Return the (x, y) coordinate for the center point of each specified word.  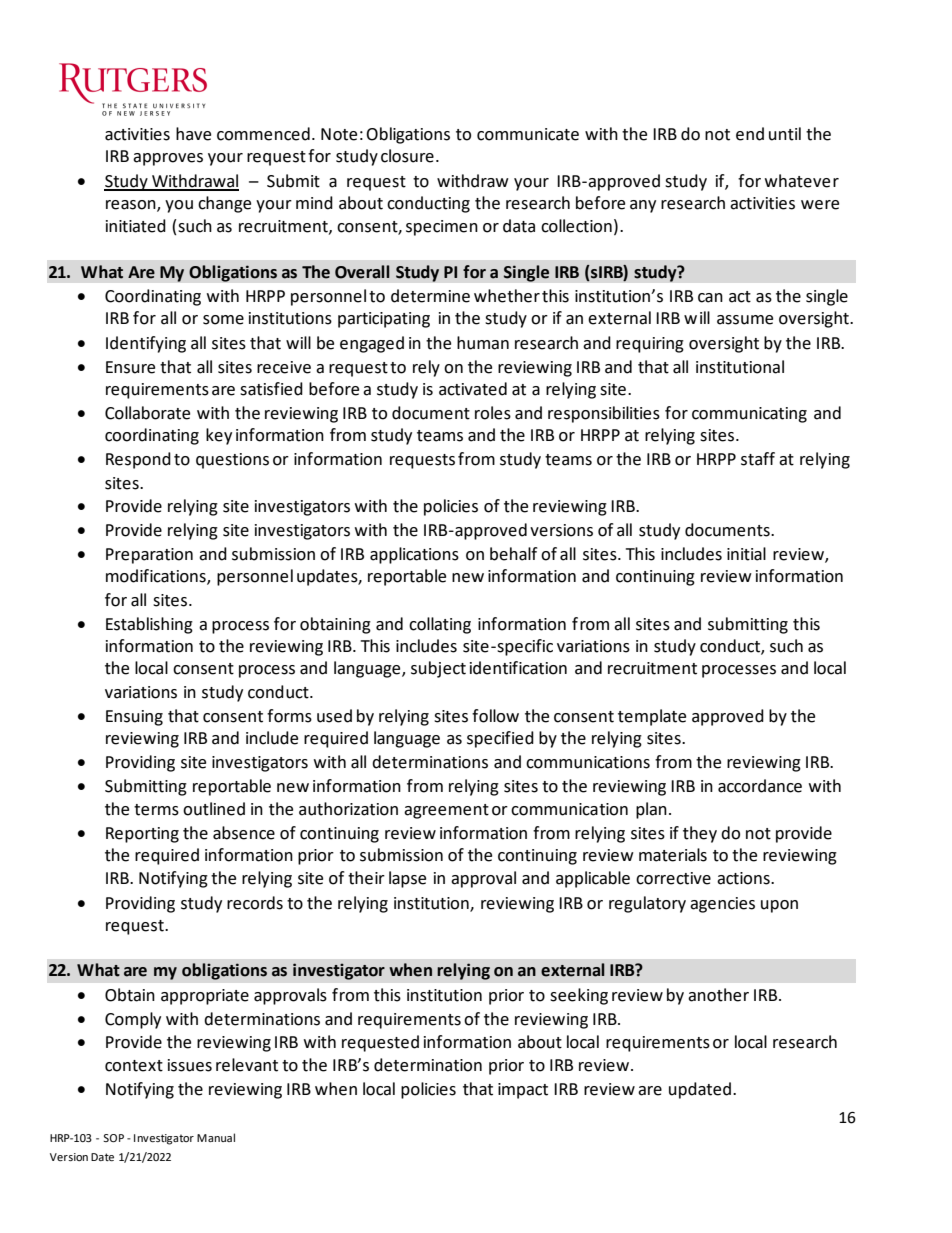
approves (168, 159)
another (718, 995)
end (750, 134)
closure (407, 156)
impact (523, 1091)
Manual (216, 1137)
